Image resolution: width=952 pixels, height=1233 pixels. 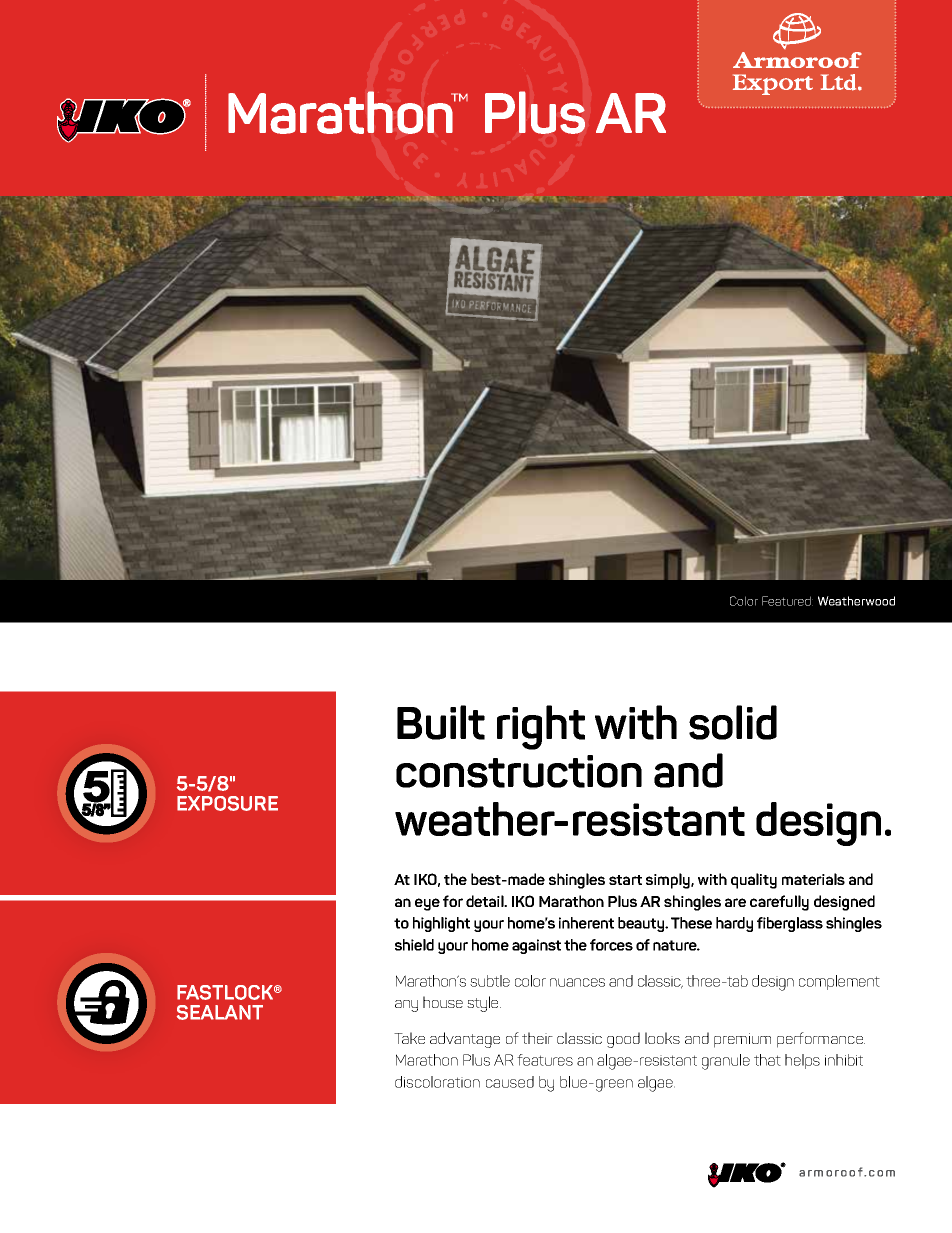 I want to click on Take, so click(x=409, y=1038).
